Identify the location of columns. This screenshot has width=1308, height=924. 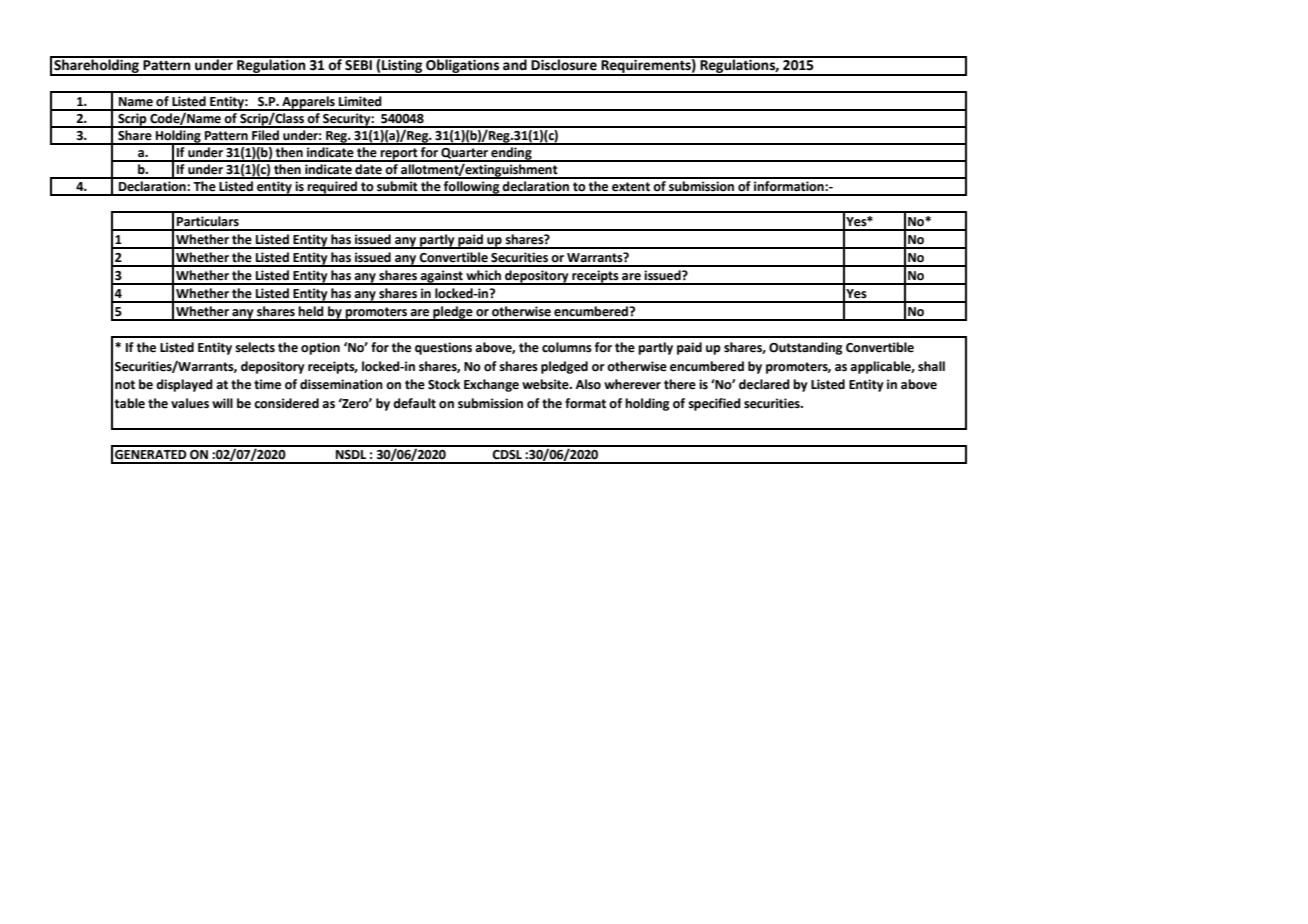
(567, 347).
